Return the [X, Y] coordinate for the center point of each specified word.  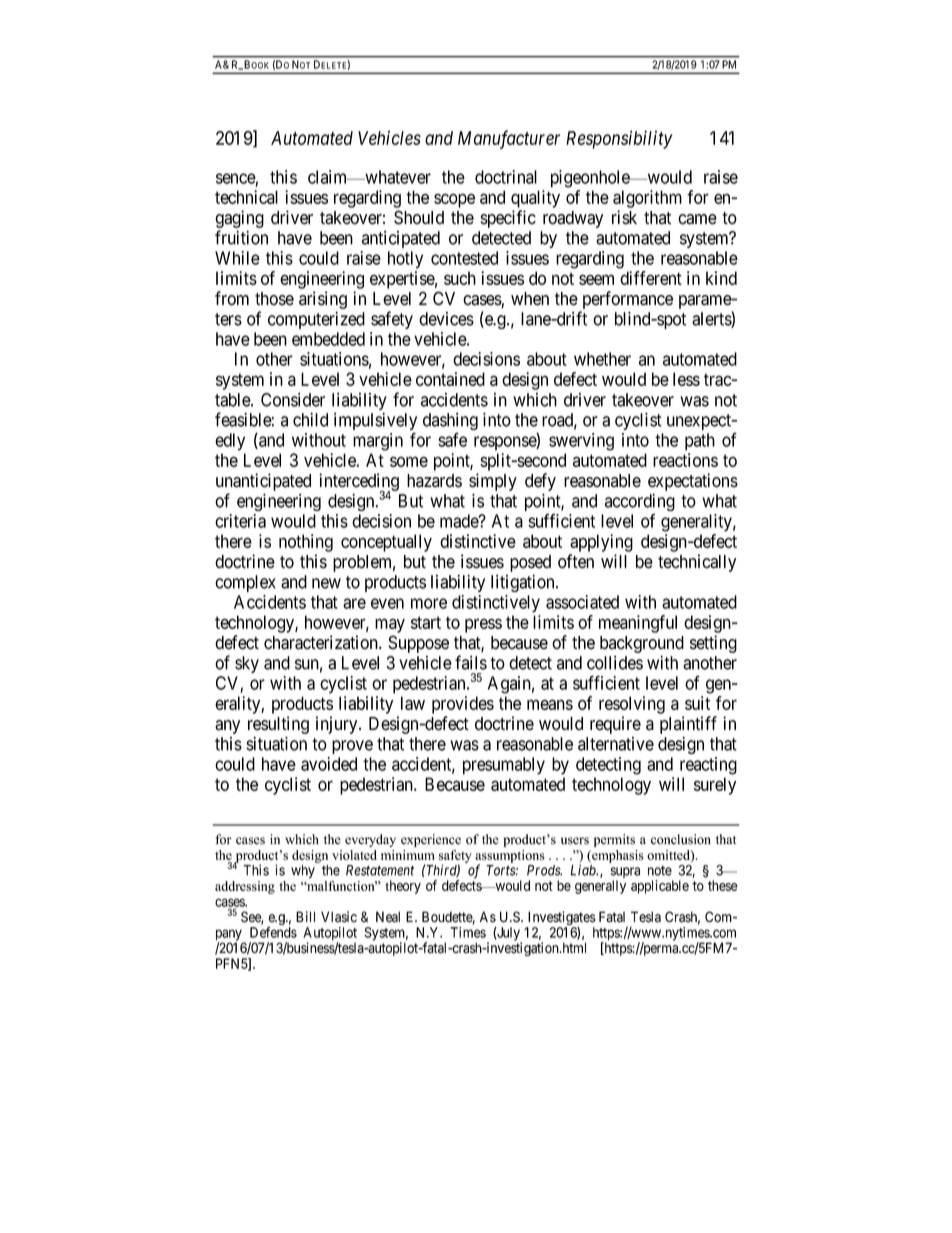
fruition [241, 237]
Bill [305, 916]
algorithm [647, 199]
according [640, 502]
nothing [306, 543]
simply [493, 482]
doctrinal [506, 177]
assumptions [510, 857]
